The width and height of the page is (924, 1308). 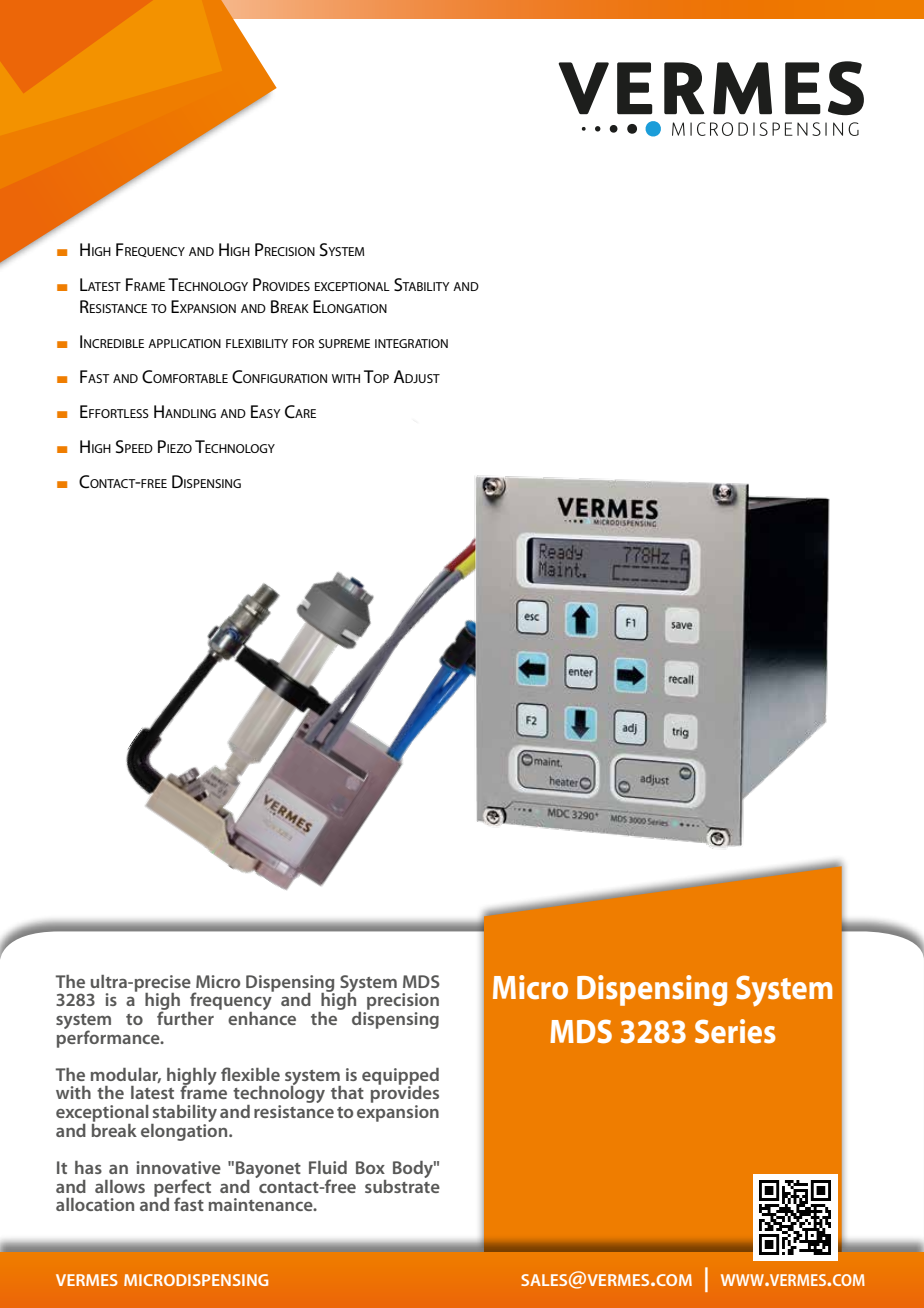 What do you see at coordinates (262, 1017) in the page?
I see `enhance` at bounding box center [262, 1017].
